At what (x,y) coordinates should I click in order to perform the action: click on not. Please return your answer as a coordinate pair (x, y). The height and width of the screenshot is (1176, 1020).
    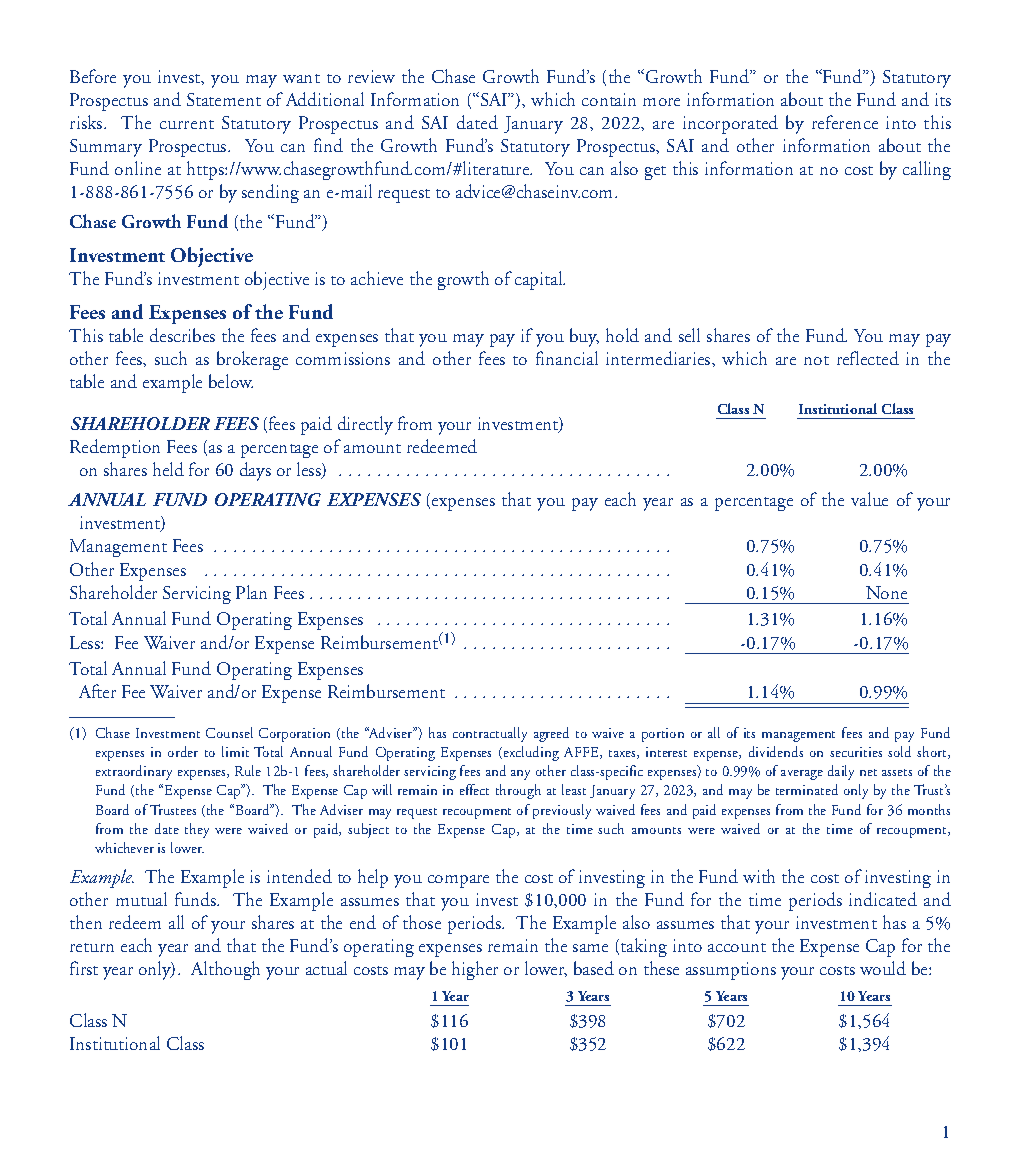
    Looking at the image, I should click on (816, 360).
